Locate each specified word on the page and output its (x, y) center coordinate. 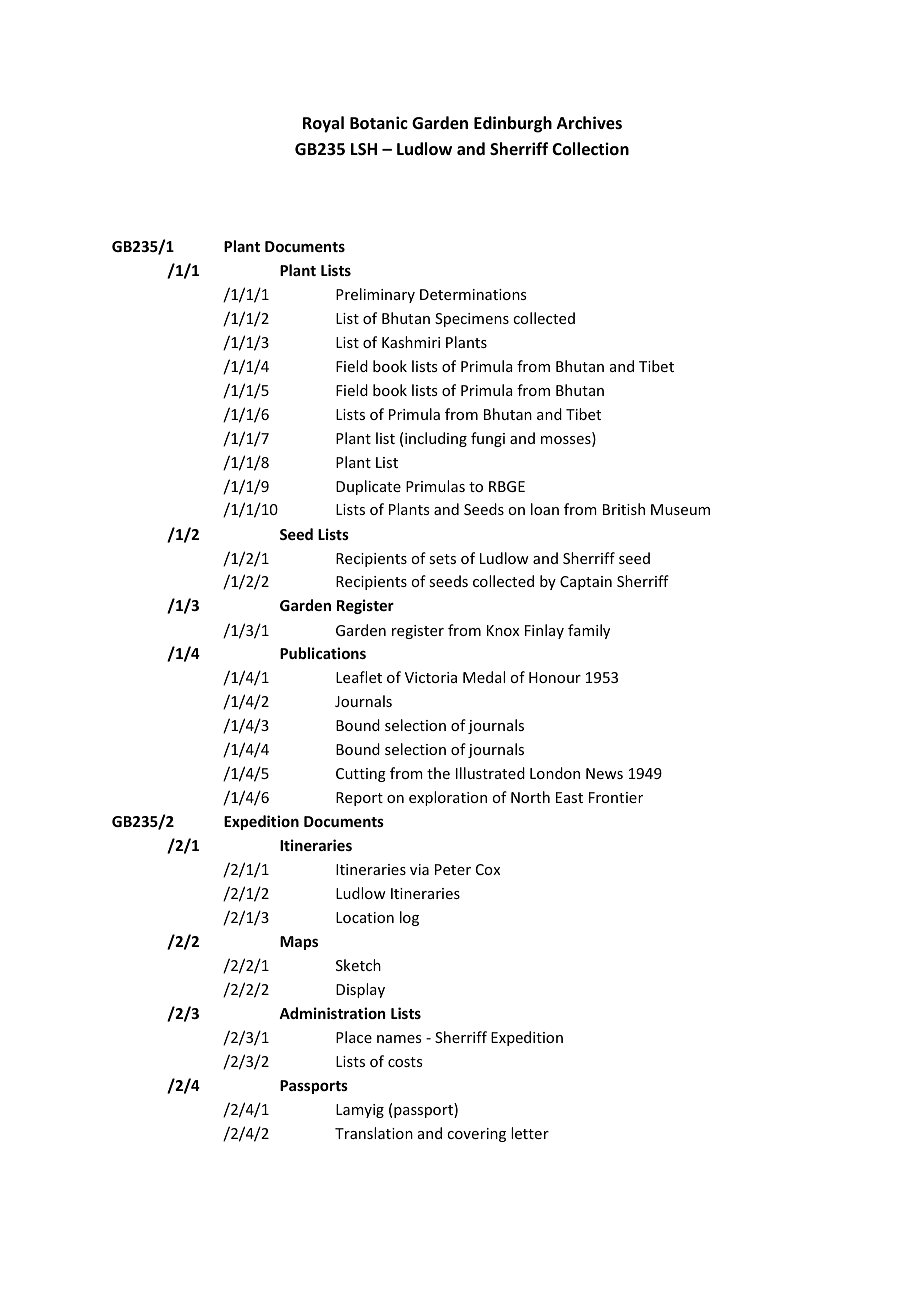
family (589, 631)
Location (365, 917)
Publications (323, 653)
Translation (374, 1133)
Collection (590, 149)
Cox (488, 869)
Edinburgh (513, 124)
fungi (488, 439)
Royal (323, 124)
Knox (503, 630)
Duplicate (368, 487)
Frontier (616, 797)
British (624, 509)
